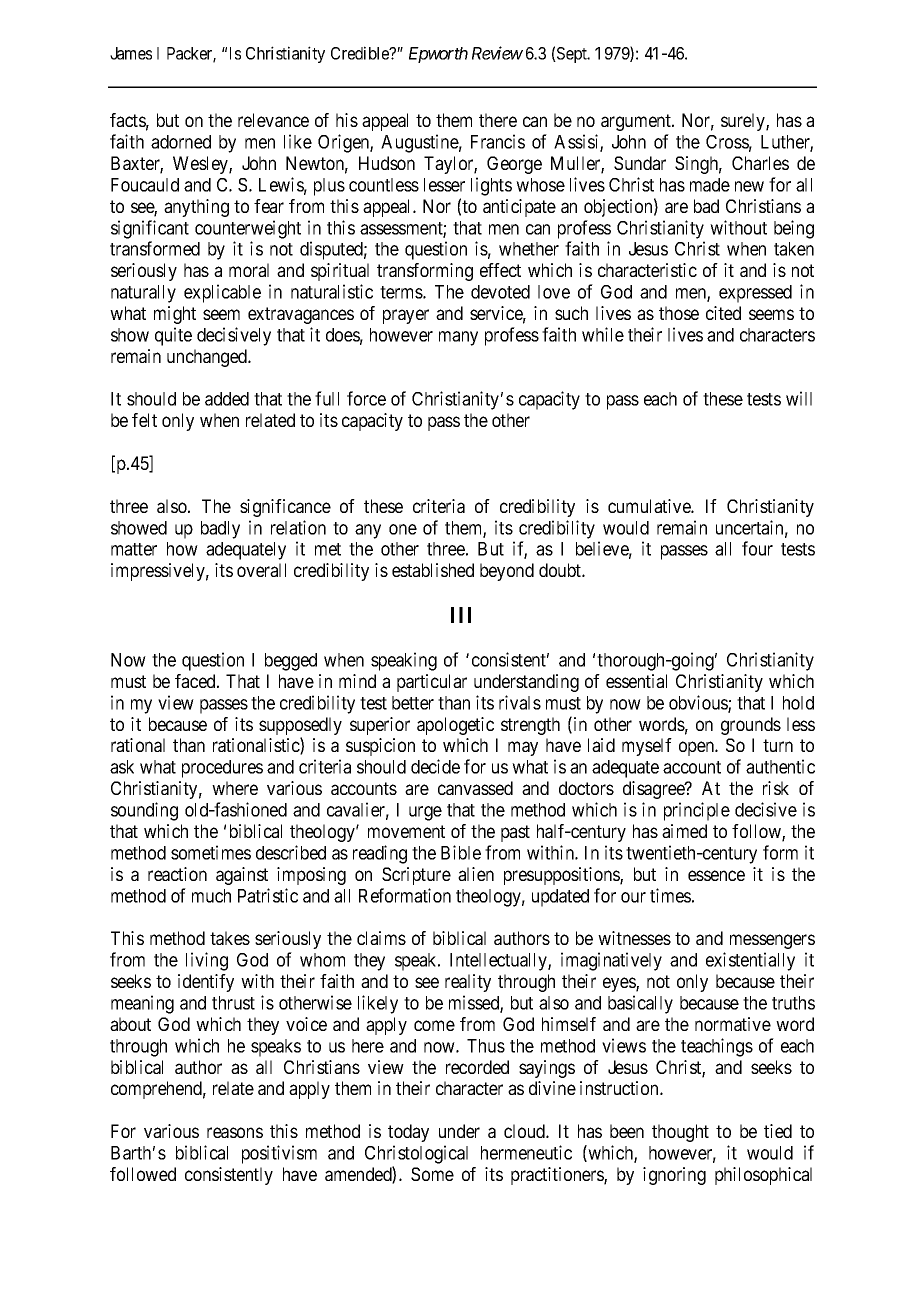 The height and width of the screenshot is (1308, 924). Describe the element at coordinates (438, 55) in the screenshot. I see `Epworth` at that location.
